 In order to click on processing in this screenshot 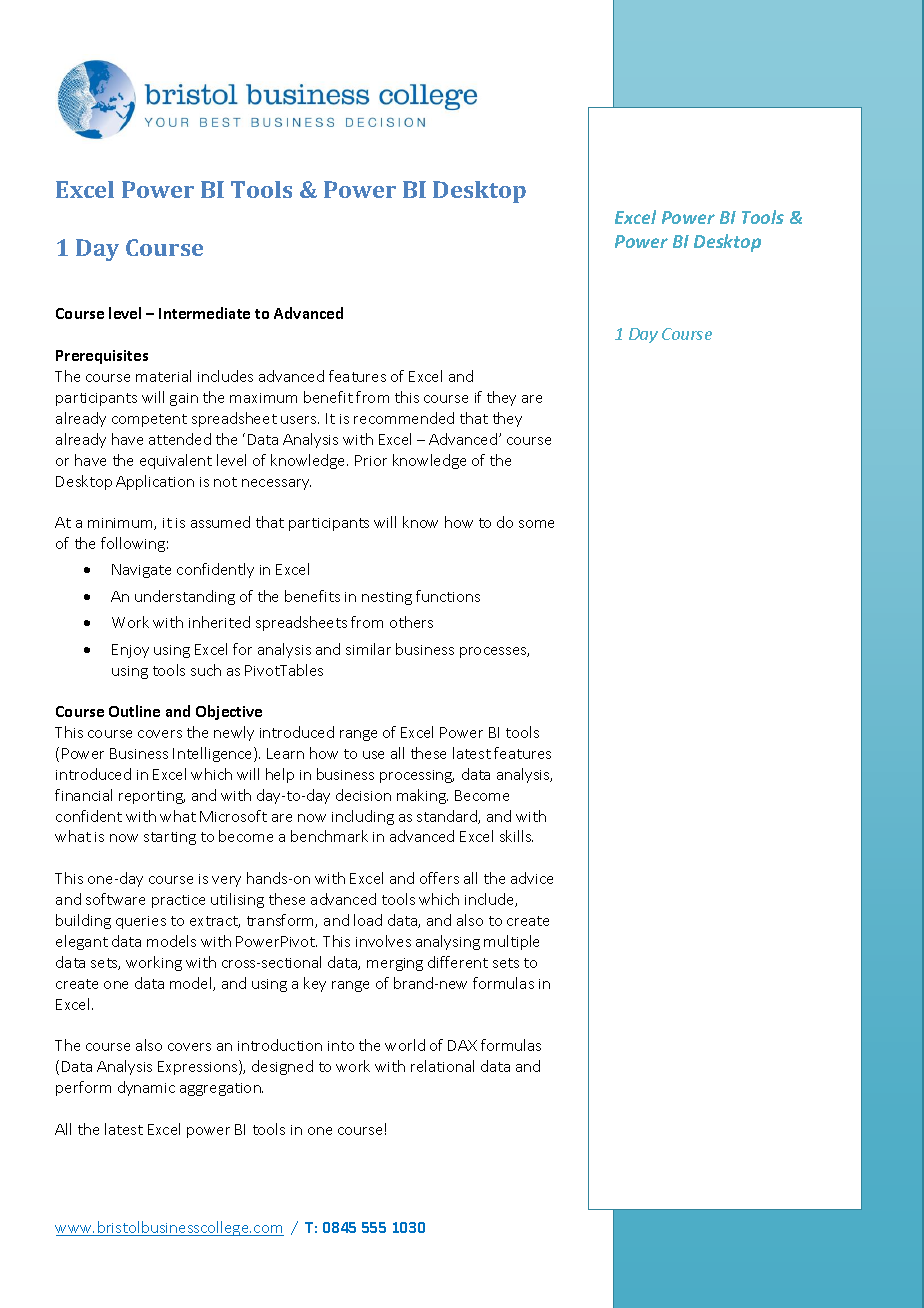, I will do `click(417, 776)`.
